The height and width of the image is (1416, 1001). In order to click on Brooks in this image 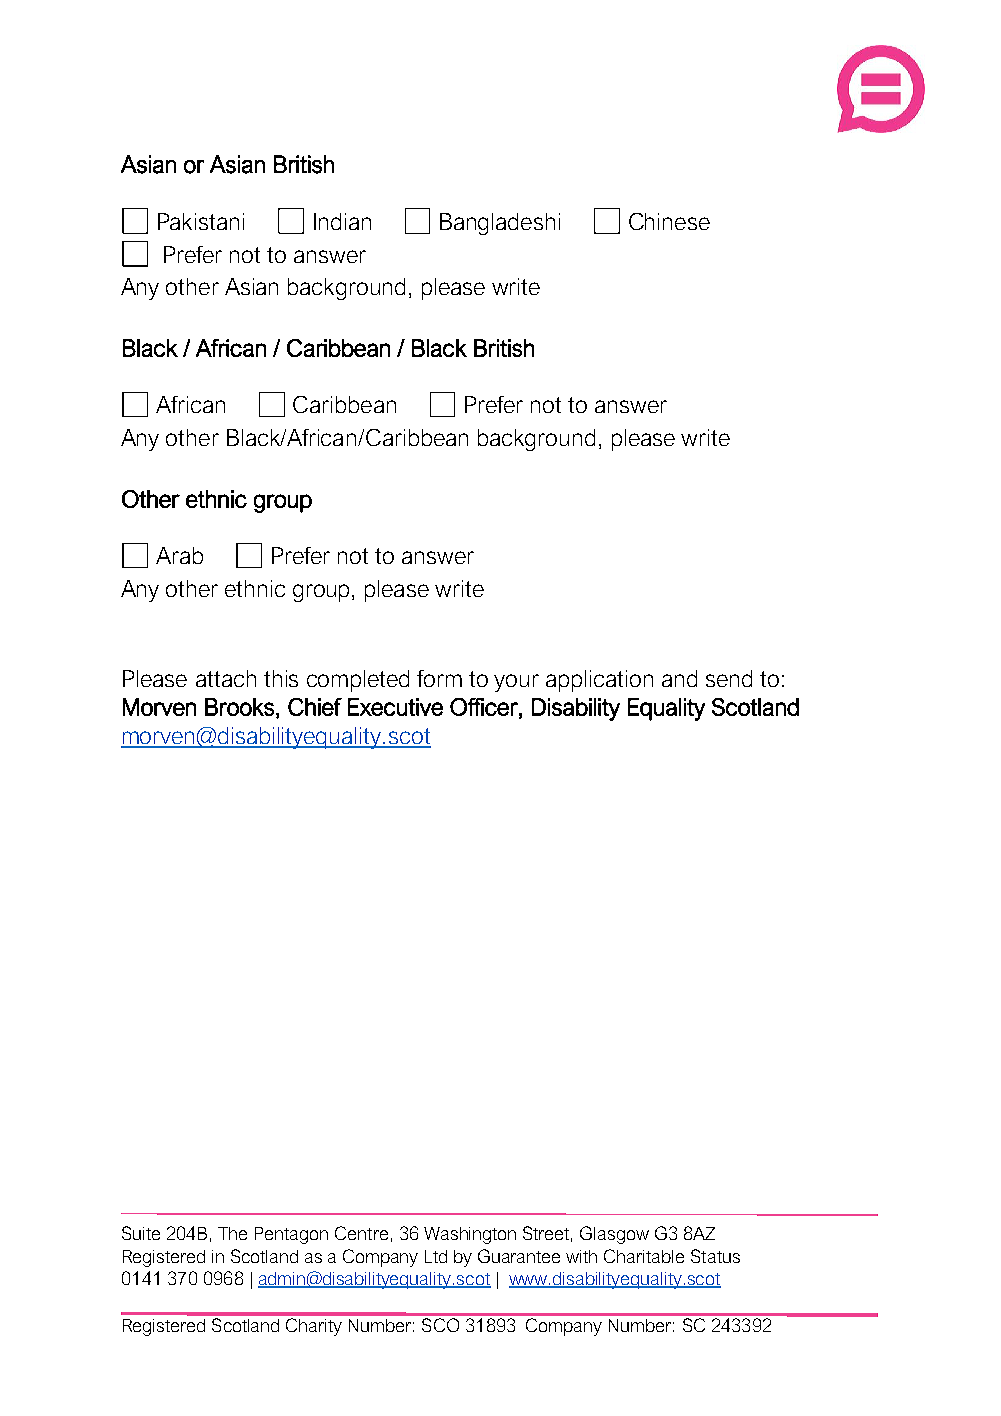, I will do `click(239, 707)`.
